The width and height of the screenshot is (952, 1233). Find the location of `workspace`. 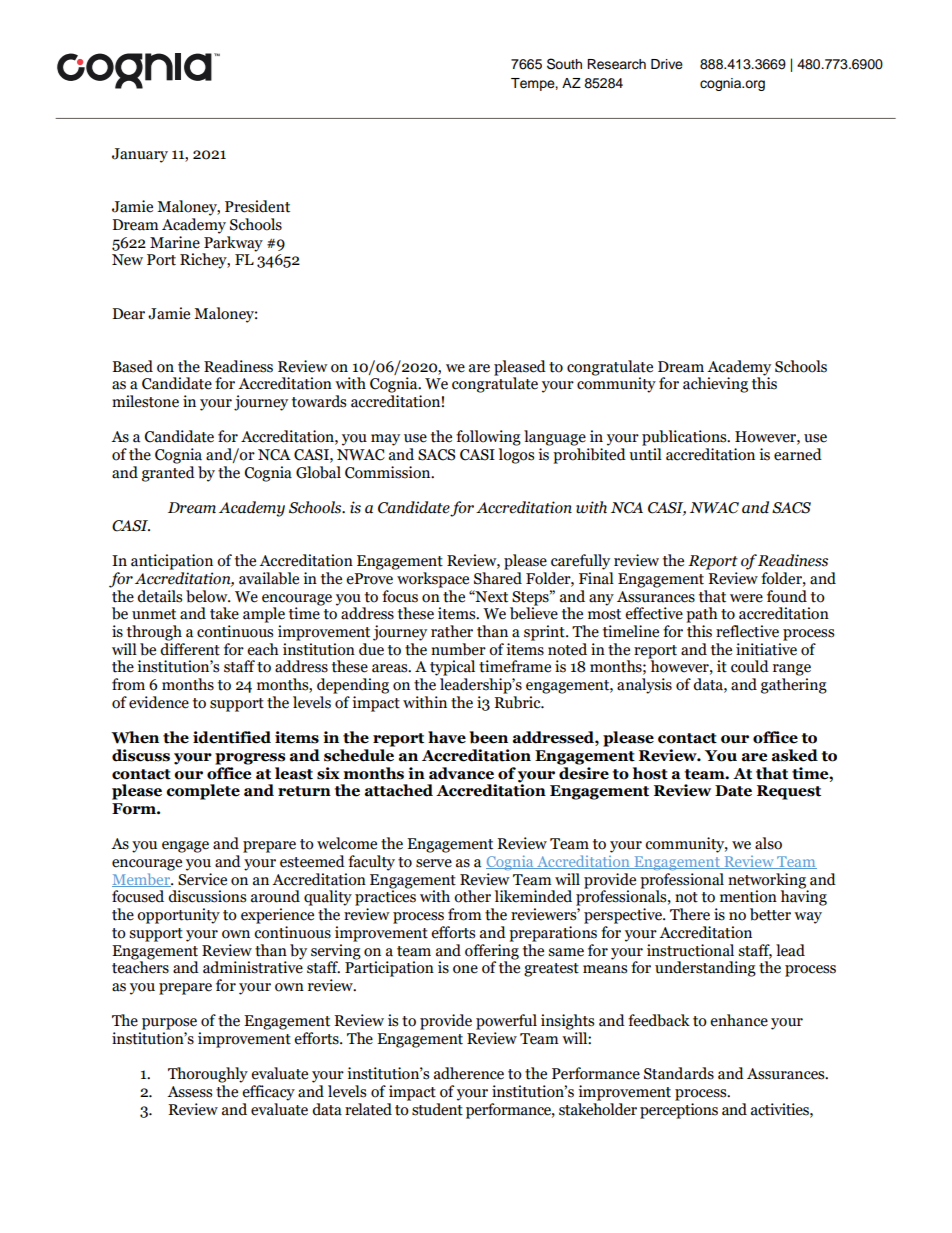

workspace is located at coordinates (433, 580).
